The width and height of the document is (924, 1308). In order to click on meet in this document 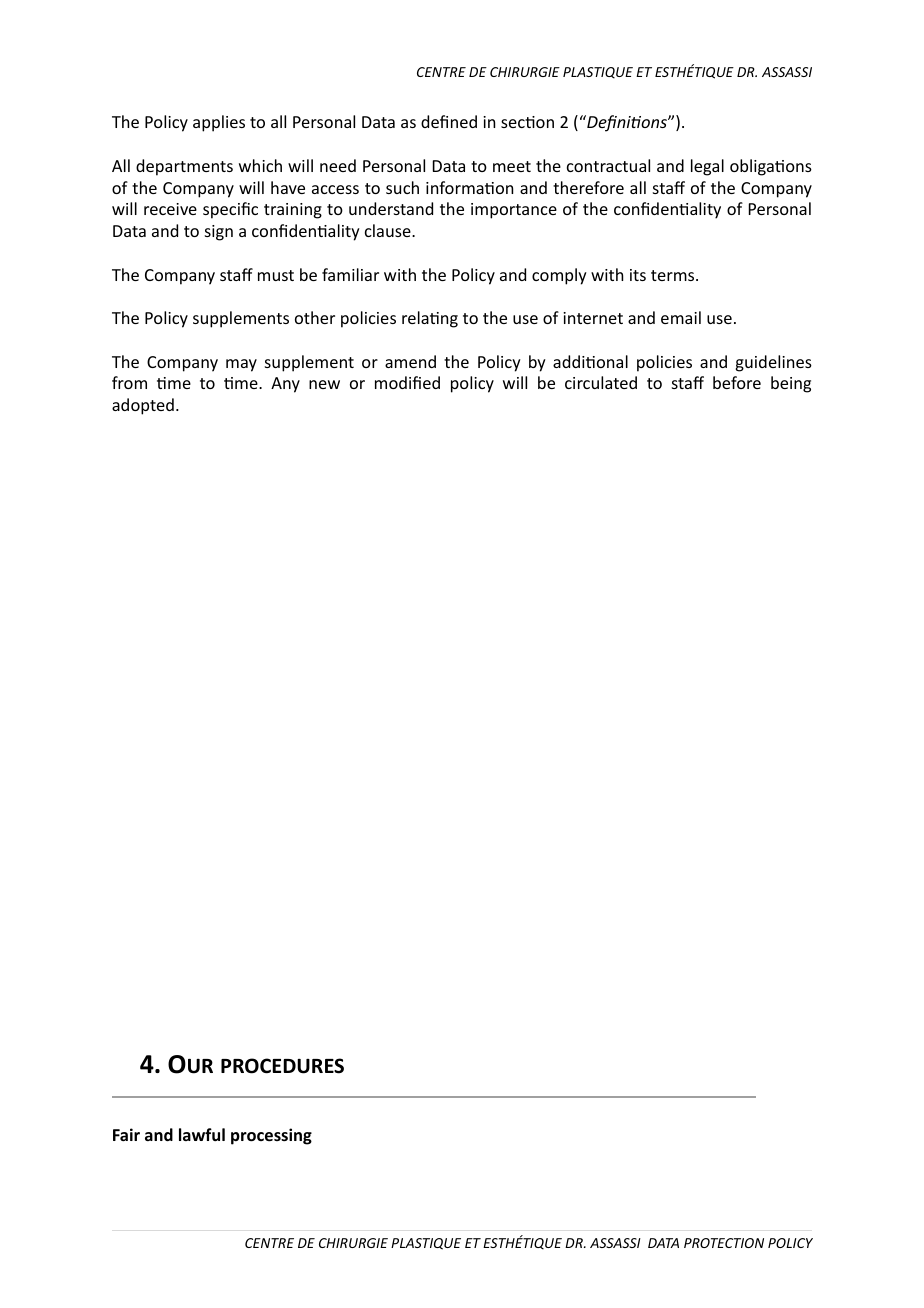, I will do `click(512, 166)`.
